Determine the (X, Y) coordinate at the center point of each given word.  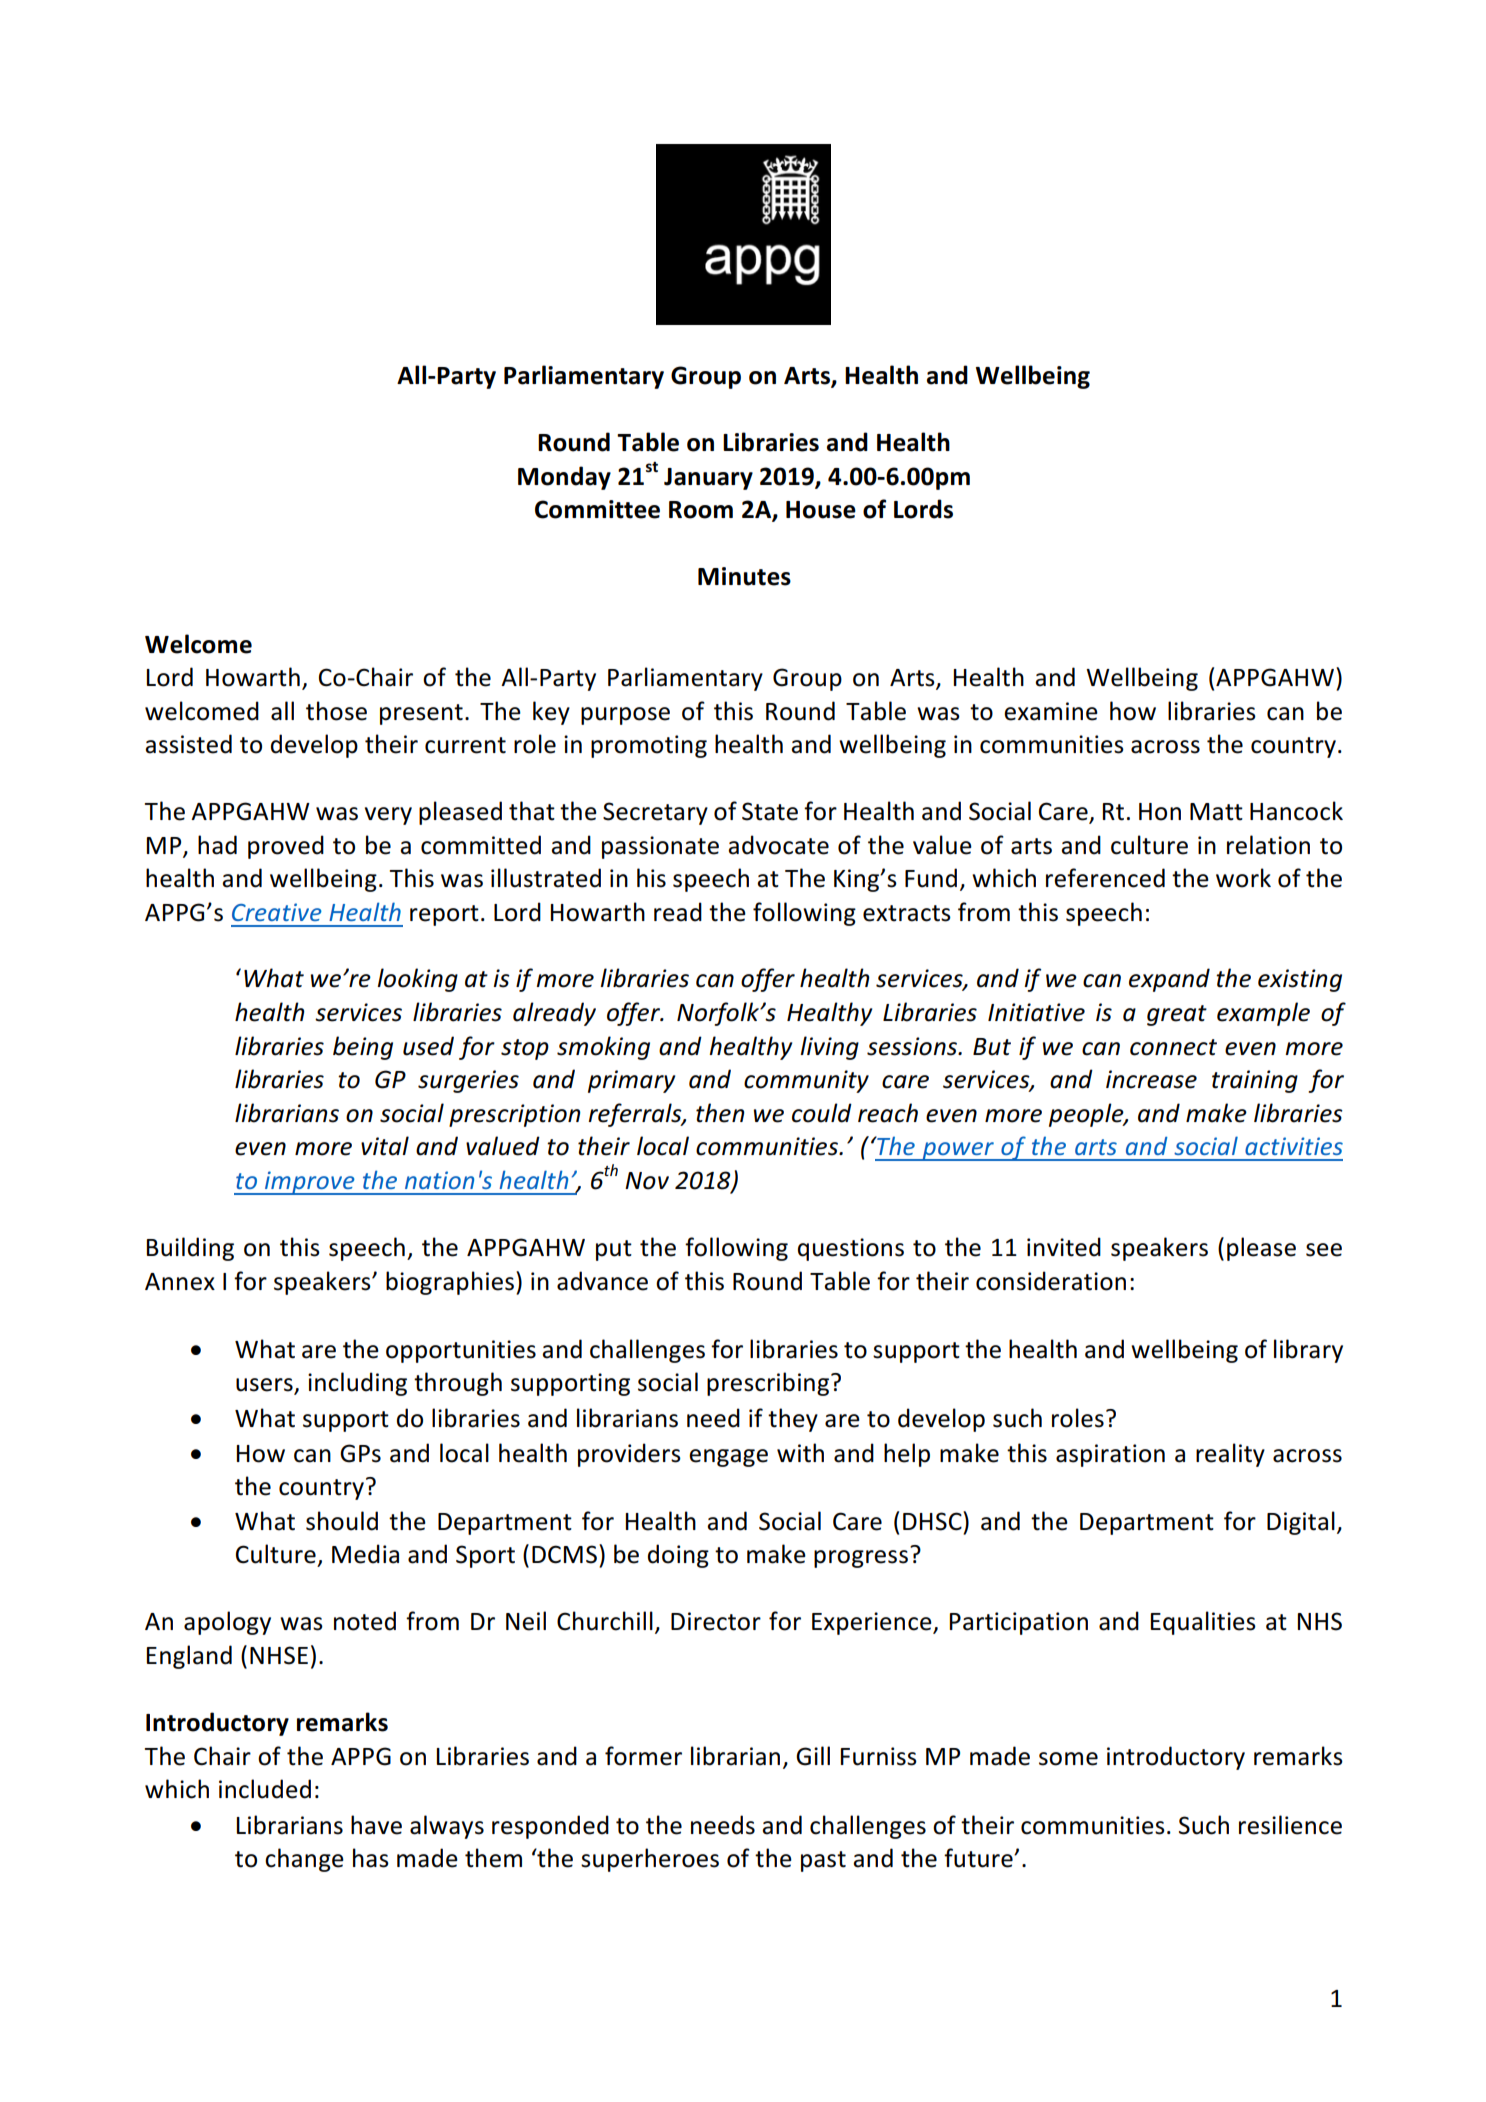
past (823, 1861)
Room (701, 510)
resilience (1290, 1825)
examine (1051, 711)
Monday (564, 478)
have (376, 1825)
